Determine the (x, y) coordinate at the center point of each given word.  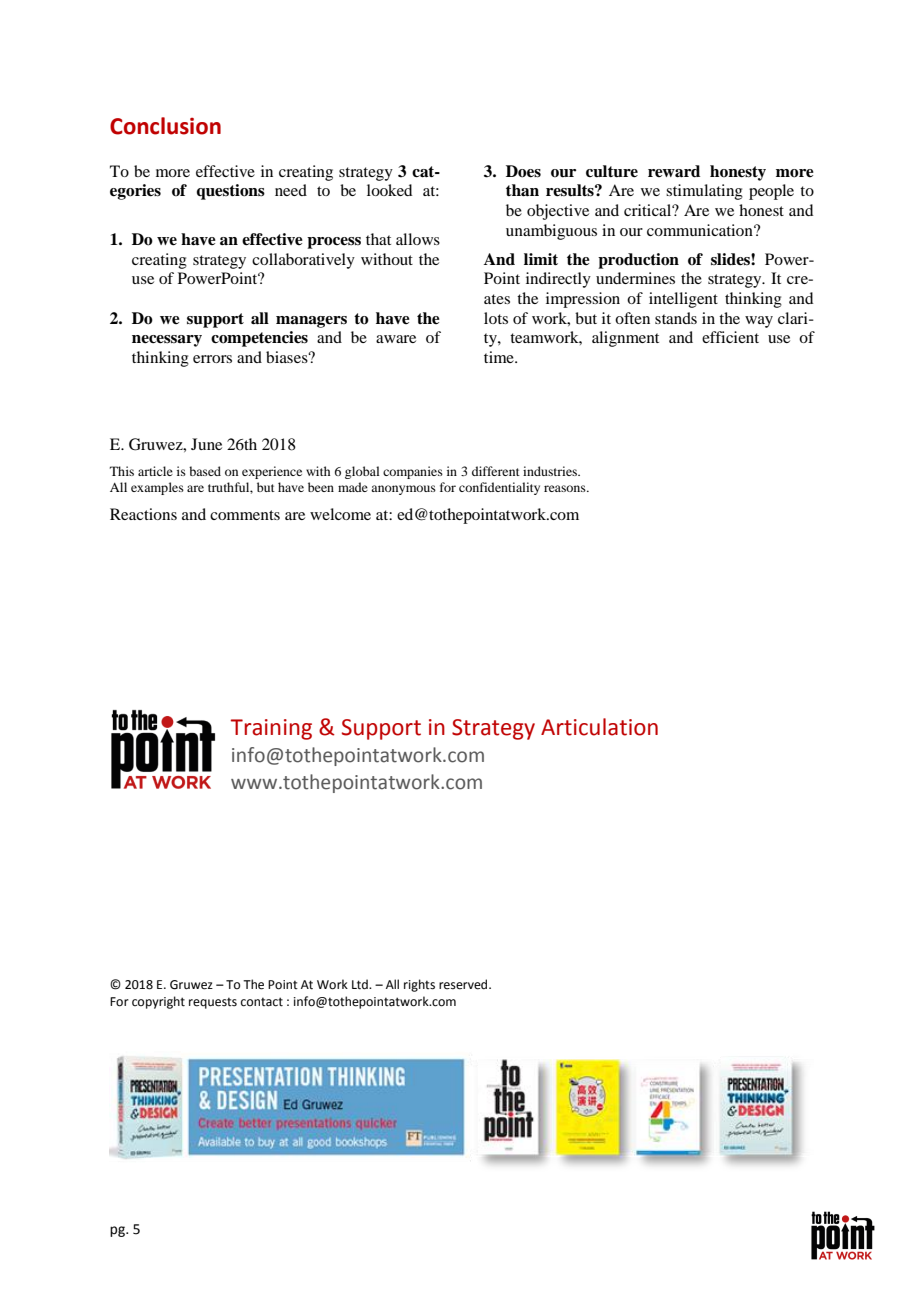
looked (389, 190)
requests (213, 1003)
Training (271, 729)
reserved (464, 984)
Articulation (599, 727)
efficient (730, 337)
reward (674, 171)
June (206, 444)
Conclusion (165, 126)
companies (413, 472)
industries (551, 471)
